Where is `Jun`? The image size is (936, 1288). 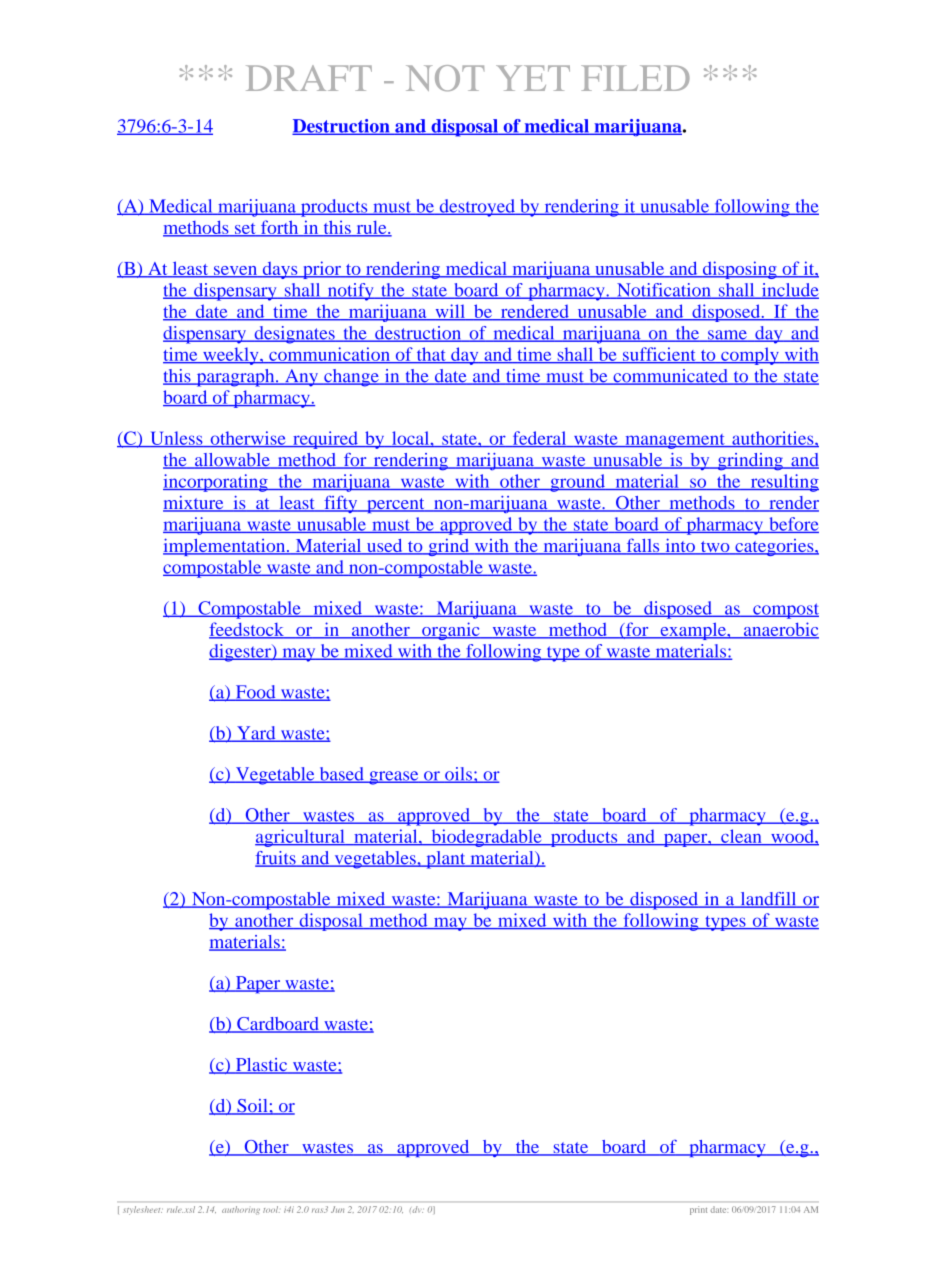
Jun is located at coordinates (337, 1209).
